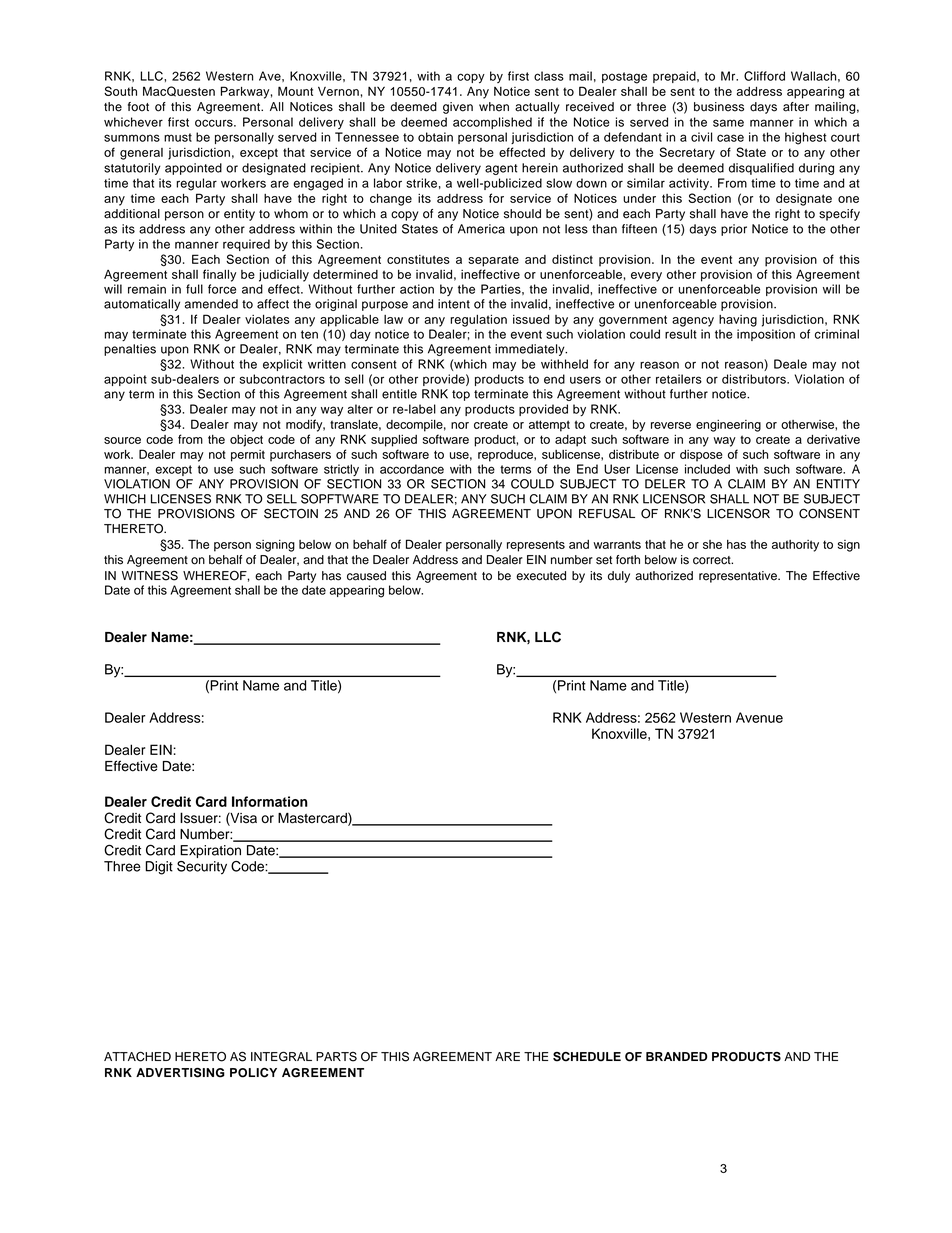  Describe the element at coordinates (246, 441) in the screenshot. I see `object` at that location.
